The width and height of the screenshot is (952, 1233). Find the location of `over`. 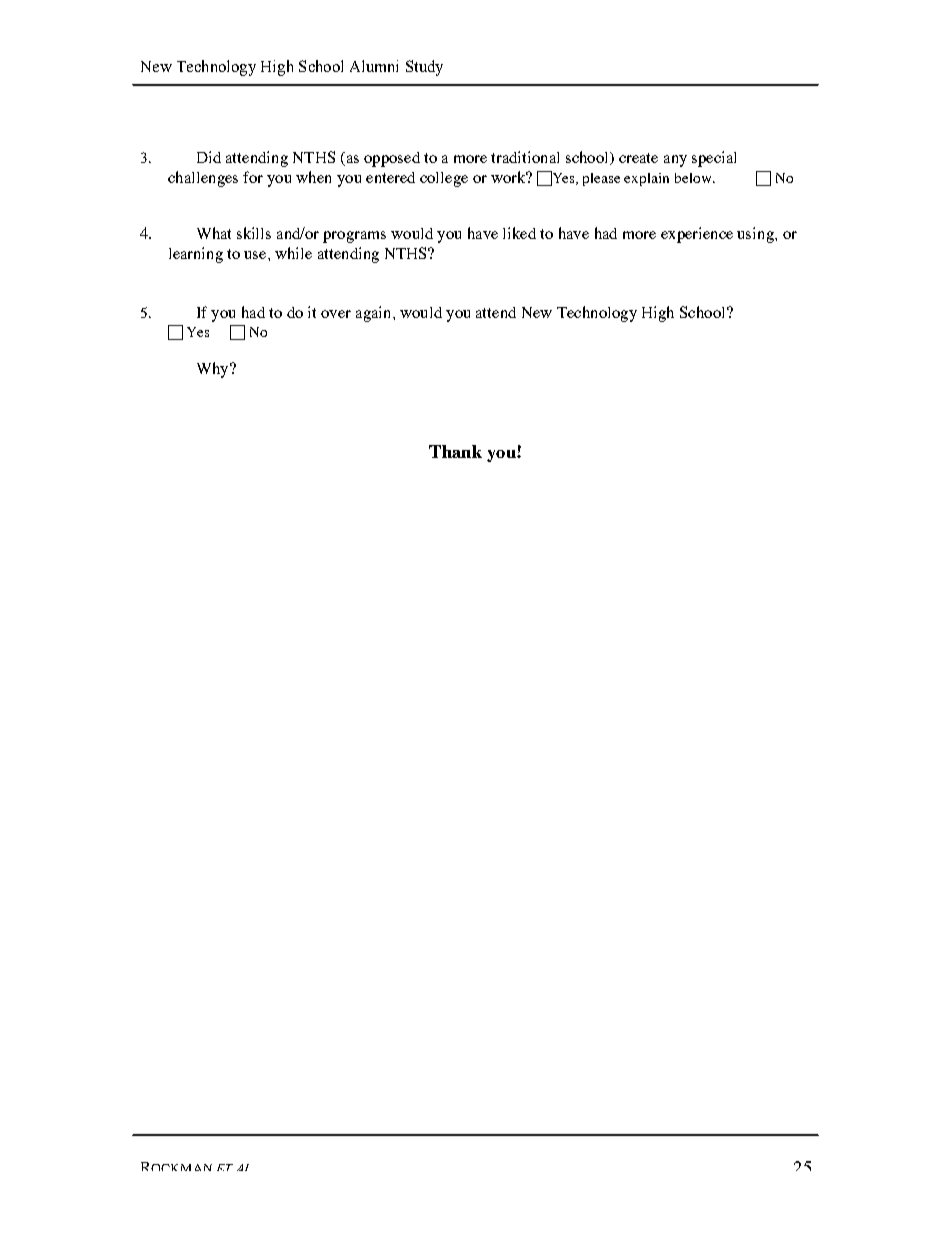

over is located at coordinates (336, 314).
